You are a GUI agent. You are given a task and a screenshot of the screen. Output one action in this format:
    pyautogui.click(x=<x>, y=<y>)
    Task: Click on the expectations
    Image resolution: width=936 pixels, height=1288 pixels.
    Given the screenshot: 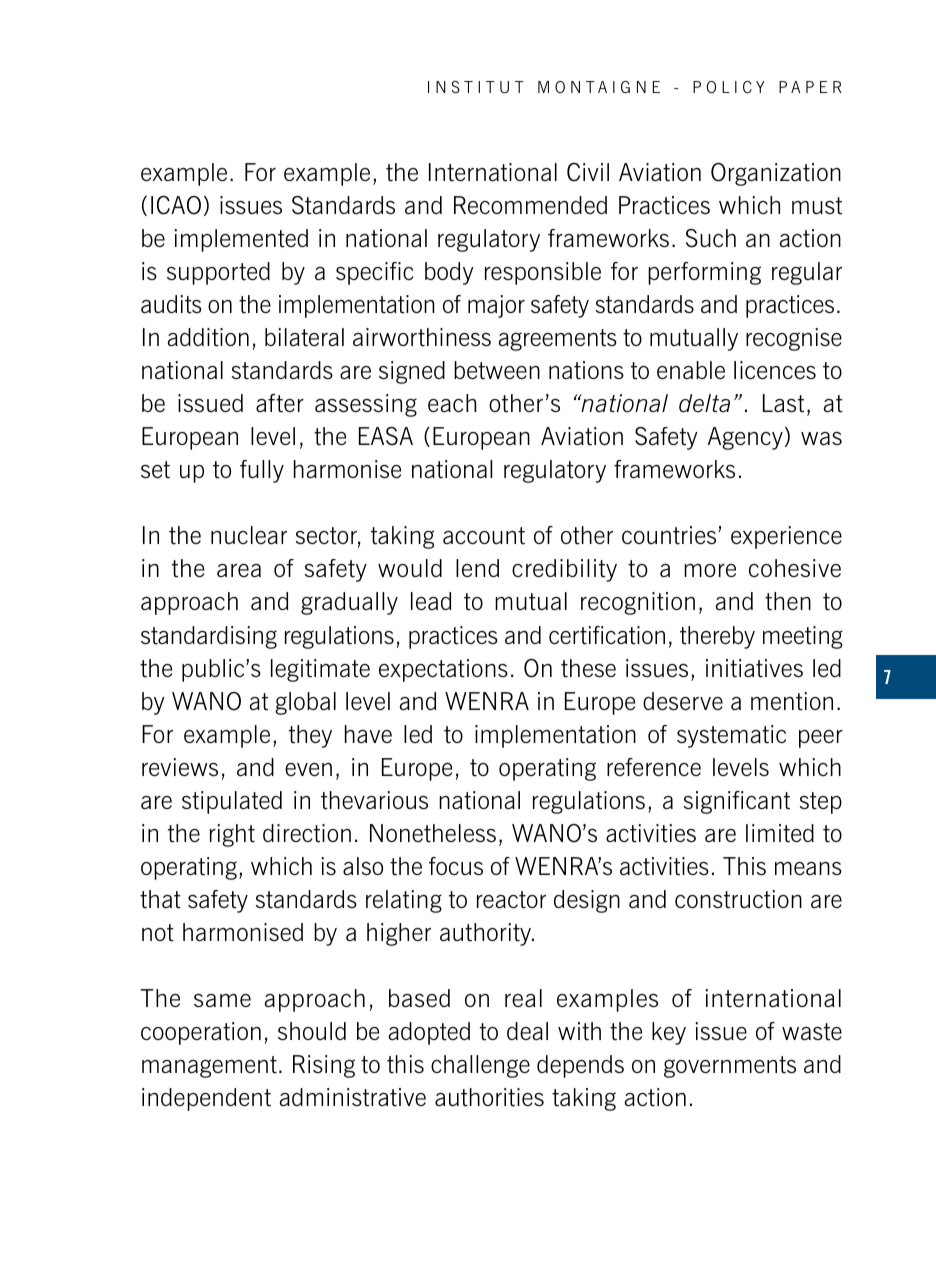 What is the action you would take?
    pyautogui.click(x=443, y=670)
